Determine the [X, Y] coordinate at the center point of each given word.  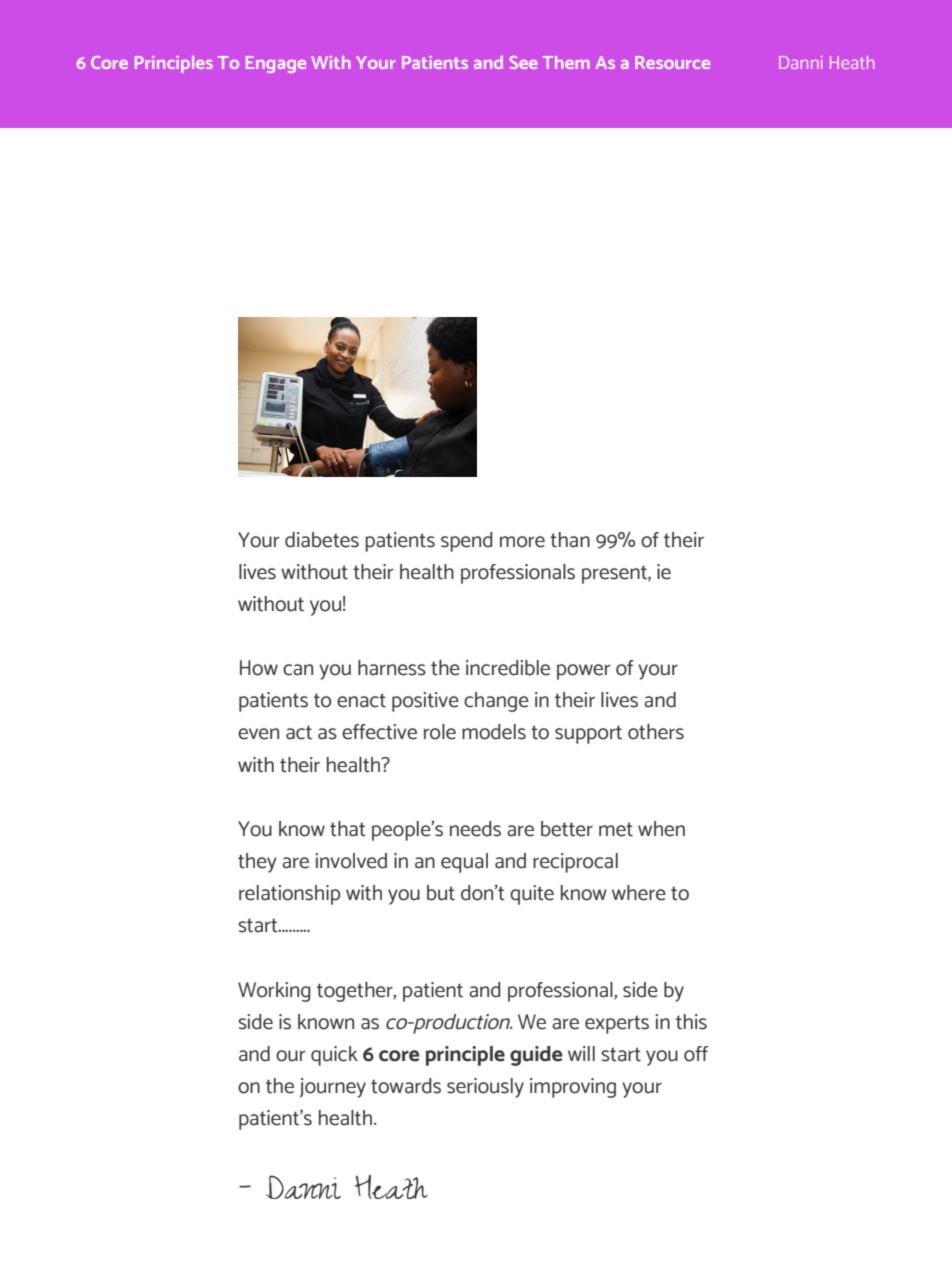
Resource [672, 62]
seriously [485, 1088]
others [656, 732]
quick [334, 1056]
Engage [276, 64]
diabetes [322, 540]
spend [467, 542]
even [258, 734]
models [494, 732]
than [570, 540]
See [523, 62]
